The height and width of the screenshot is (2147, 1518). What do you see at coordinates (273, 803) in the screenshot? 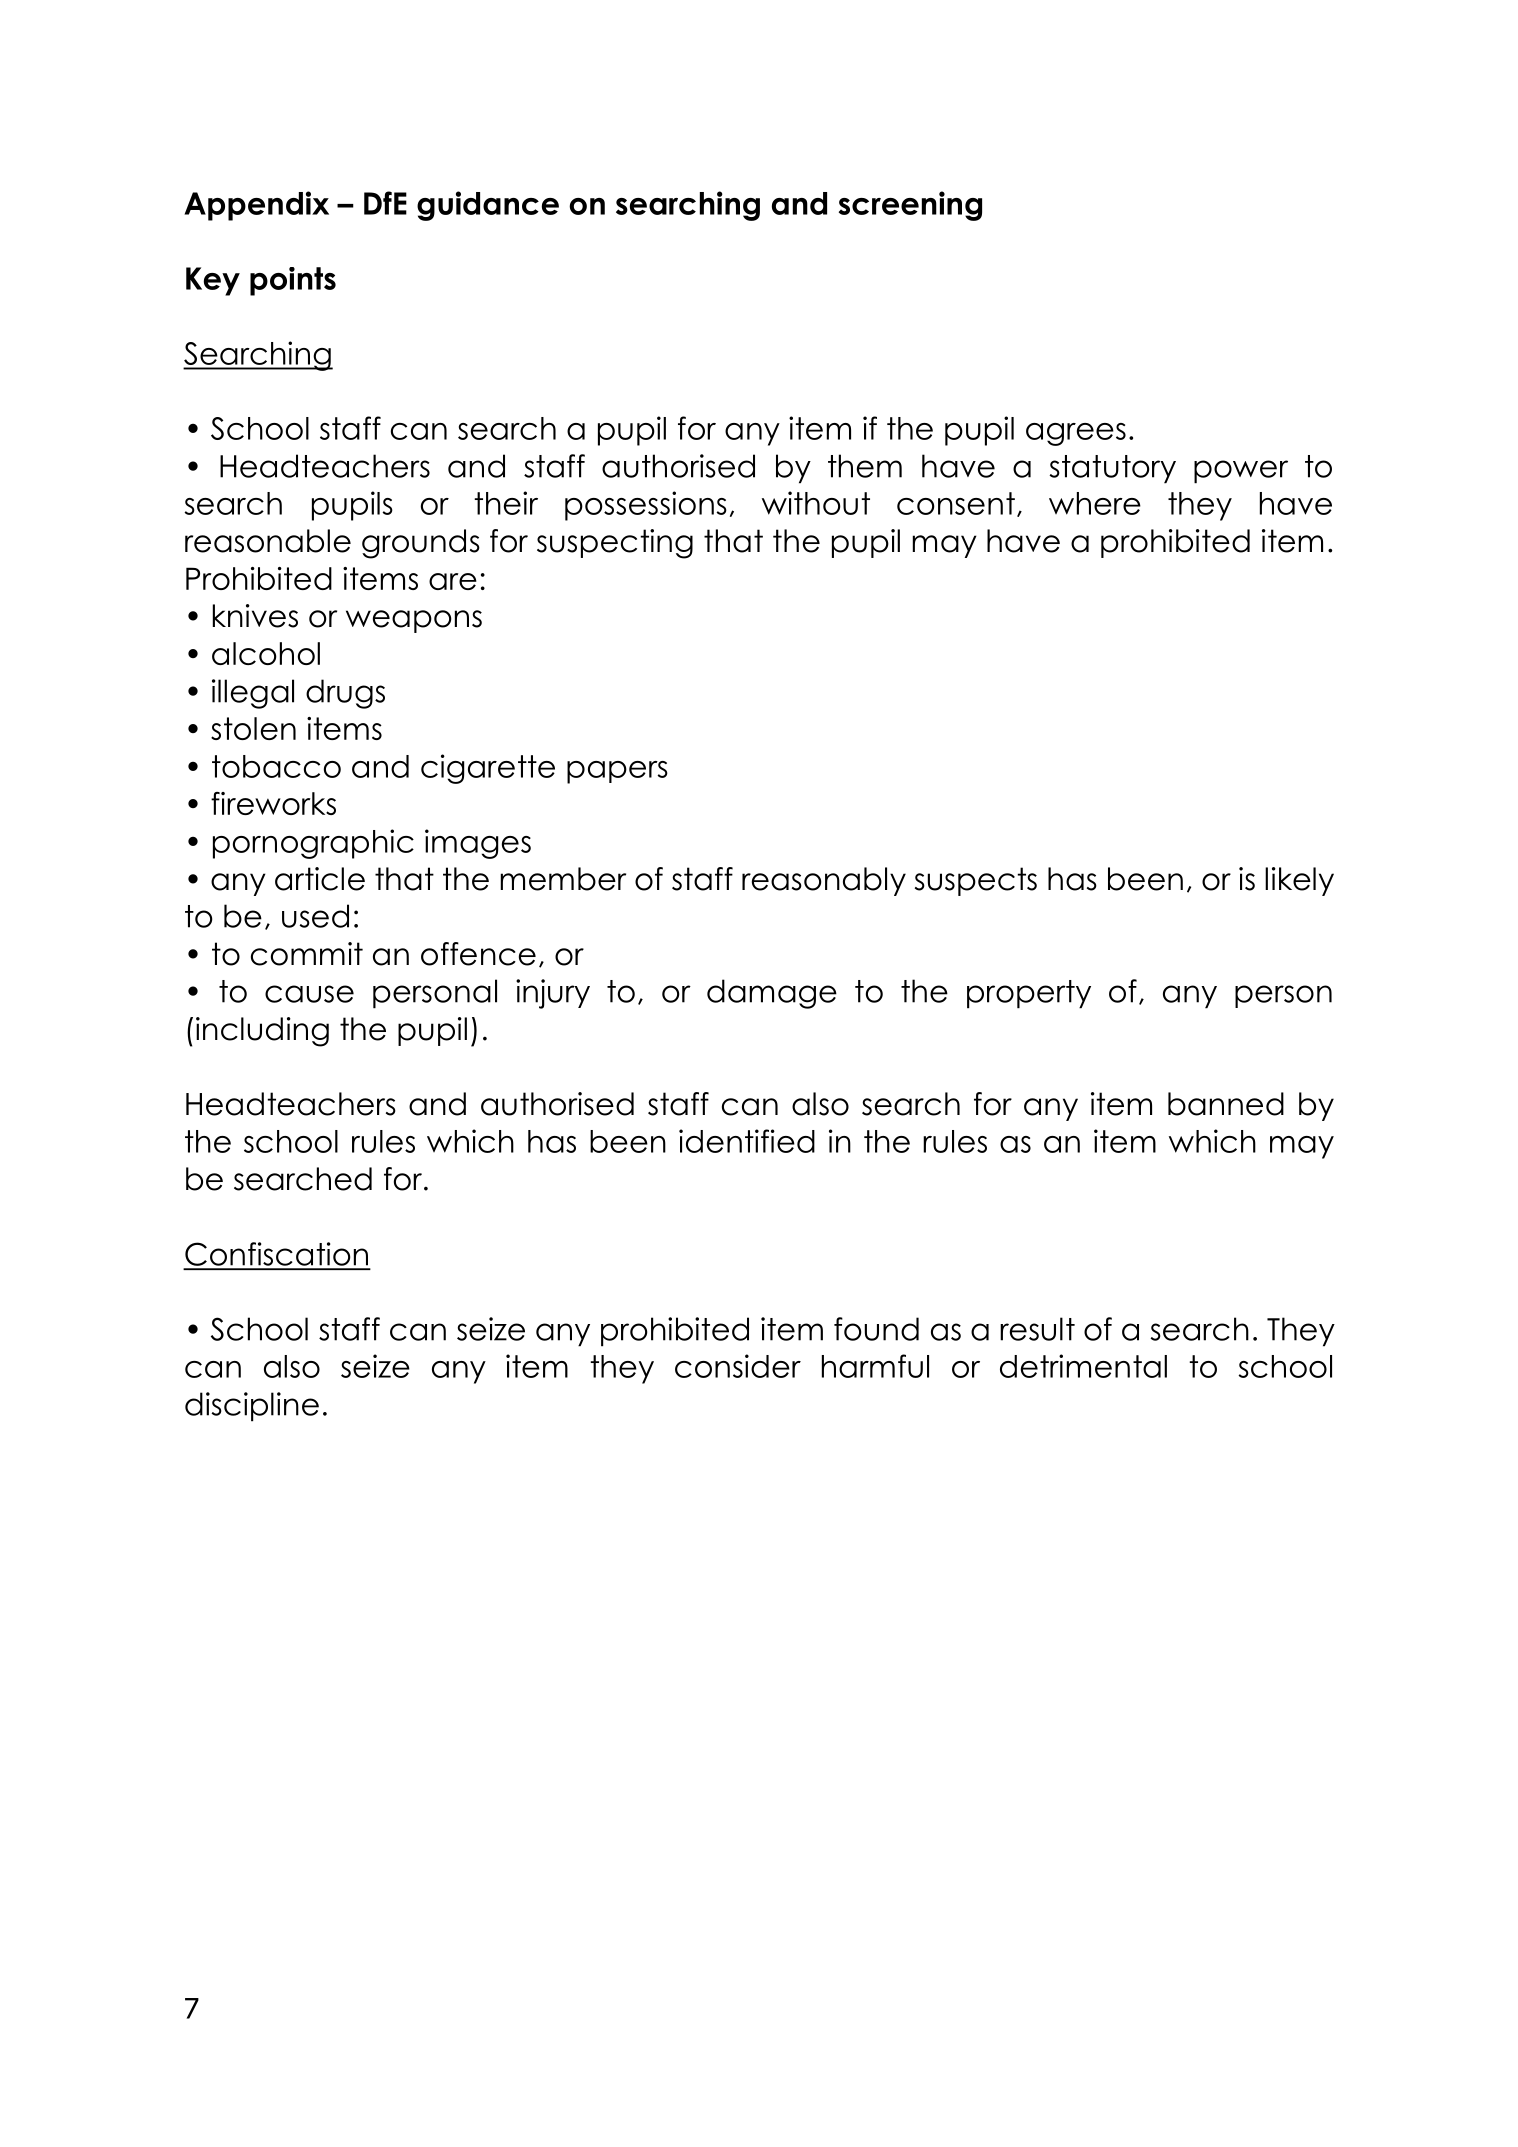
I see `fireworks` at bounding box center [273, 803].
